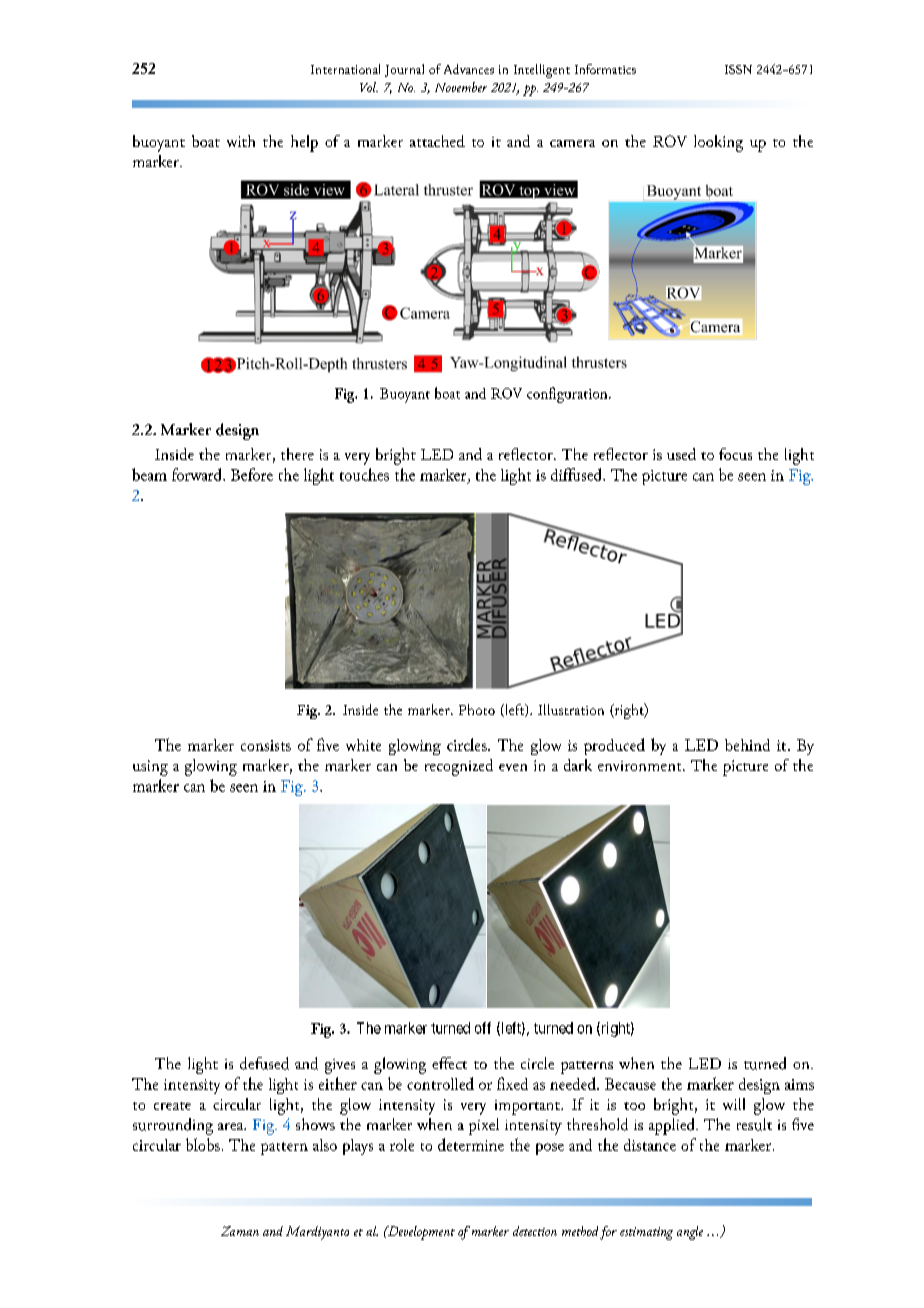  What do you see at coordinates (477, 709) in the image?
I see `Photo` at bounding box center [477, 709].
